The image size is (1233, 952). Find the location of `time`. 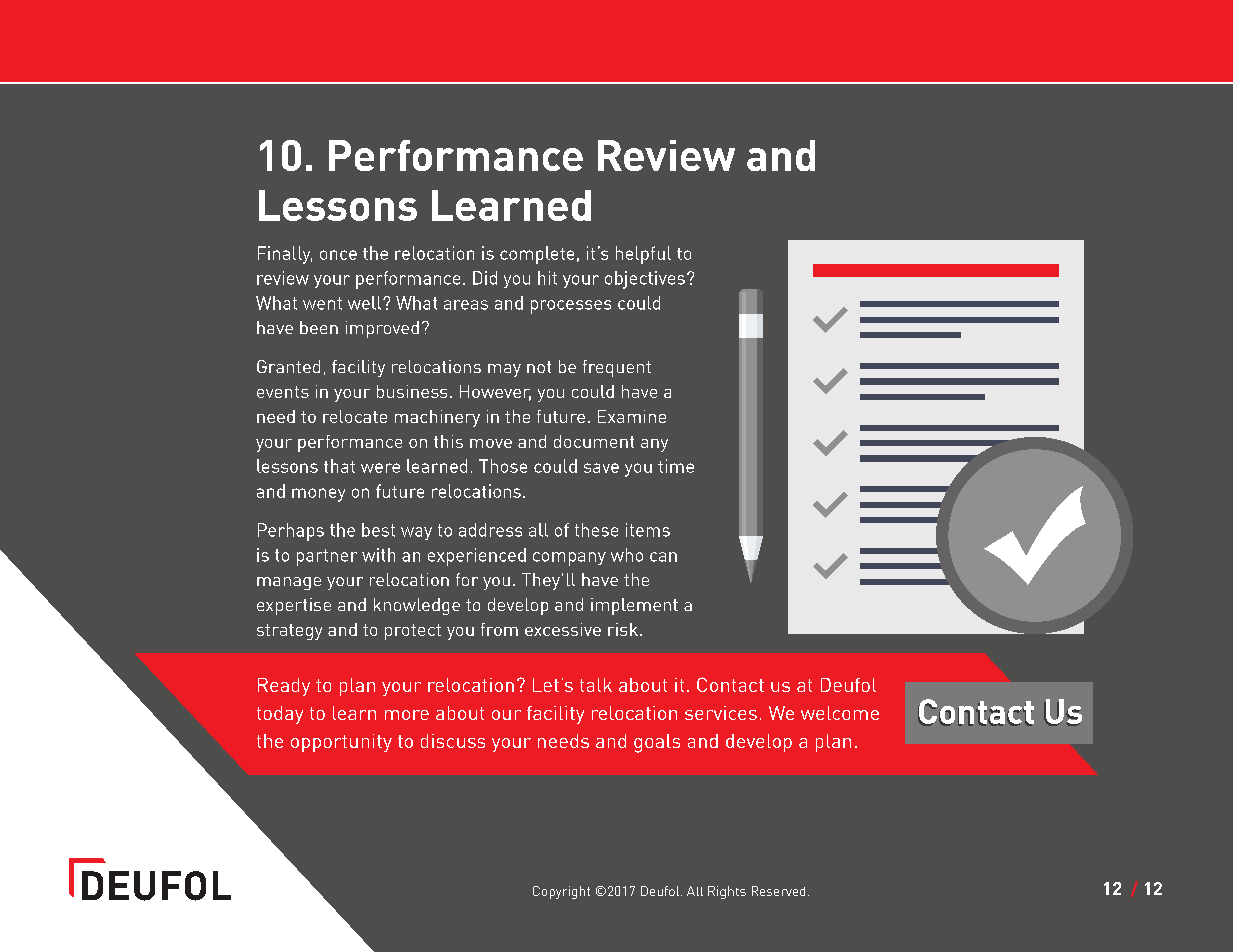

time is located at coordinates (676, 466).
